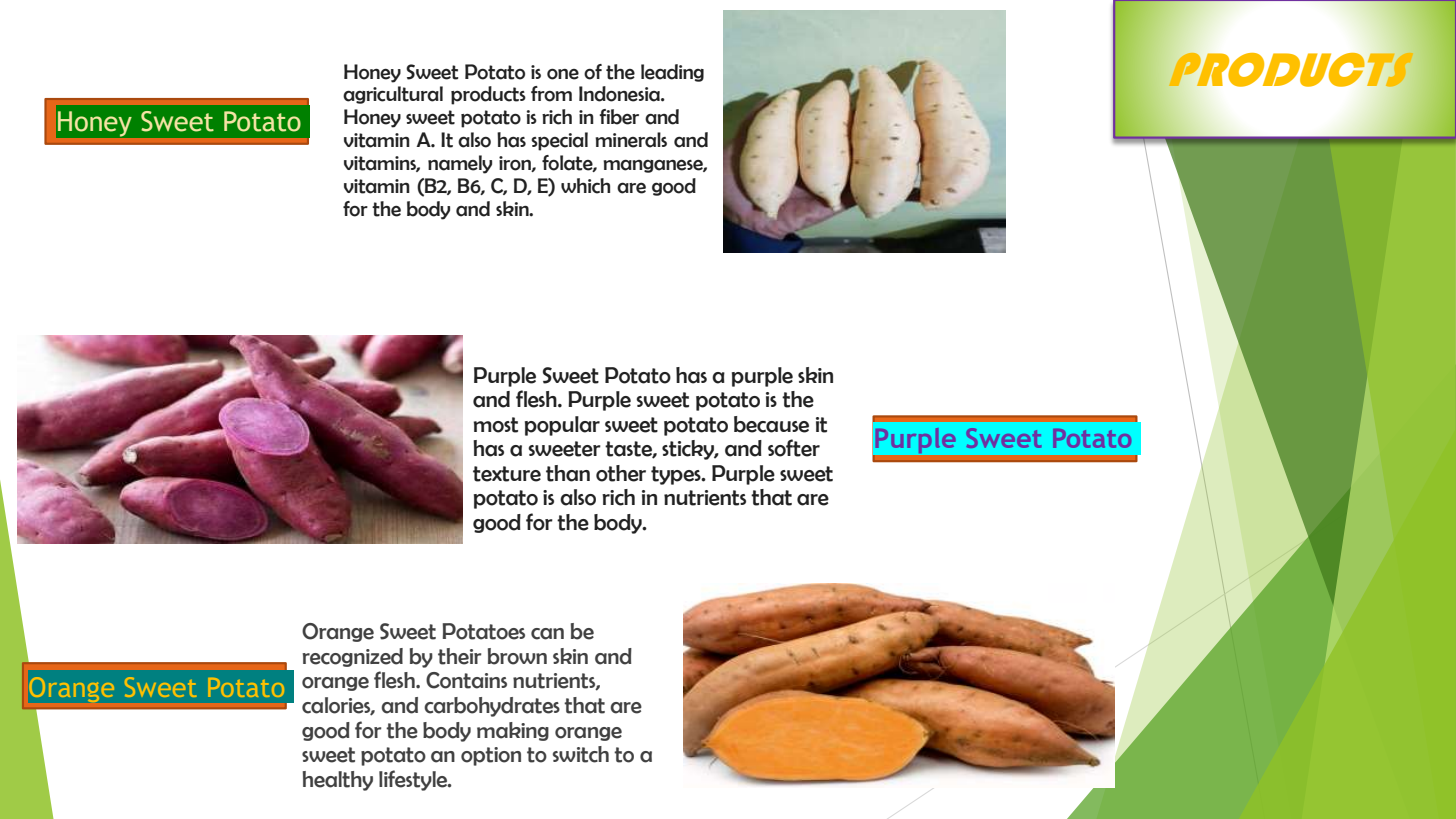 Image resolution: width=1456 pixels, height=819 pixels. Describe the element at coordinates (581, 754) in the document. I see `switch` at that location.
